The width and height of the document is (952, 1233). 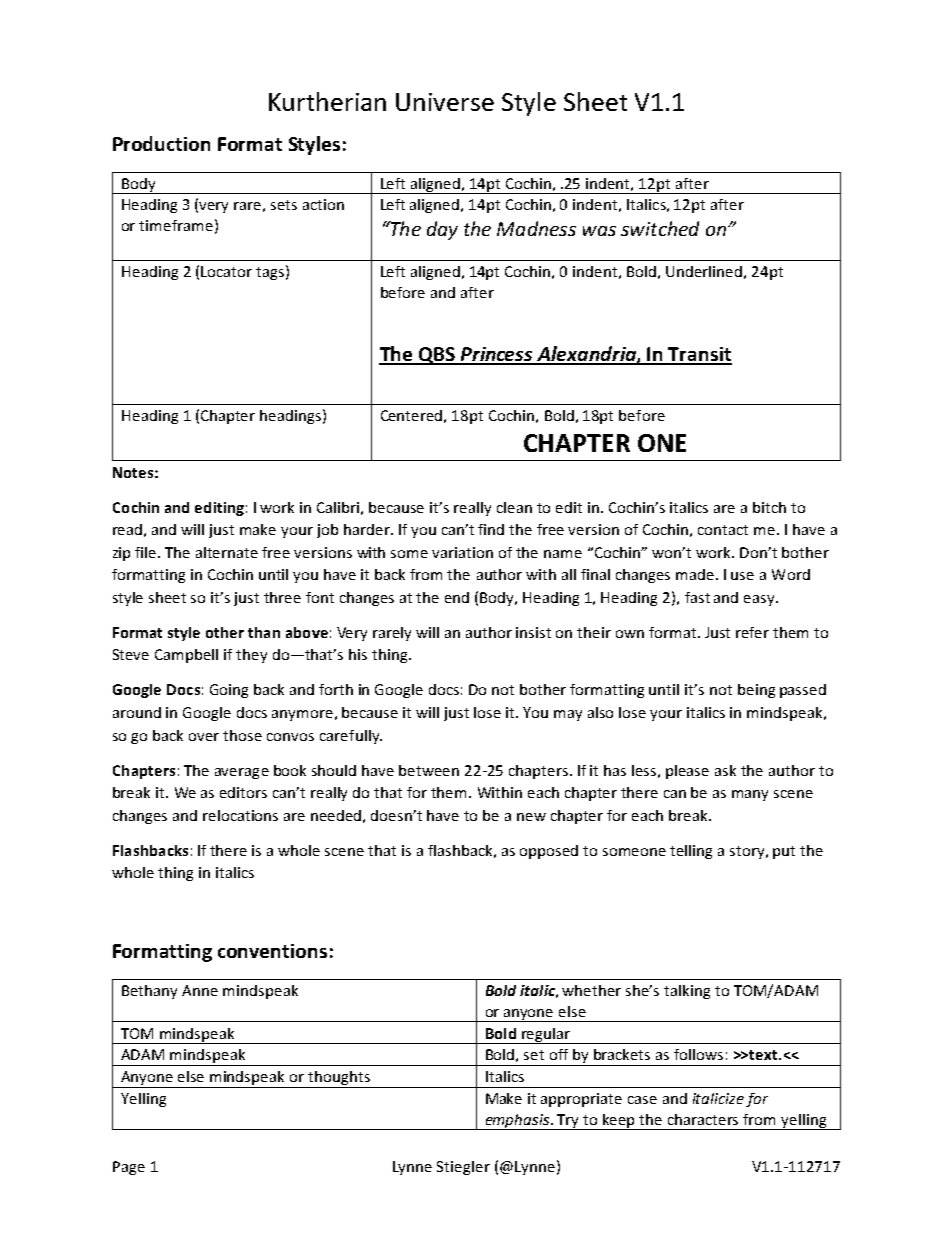 What do you see at coordinates (569, 1122) in the document?
I see `Try` at bounding box center [569, 1122].
